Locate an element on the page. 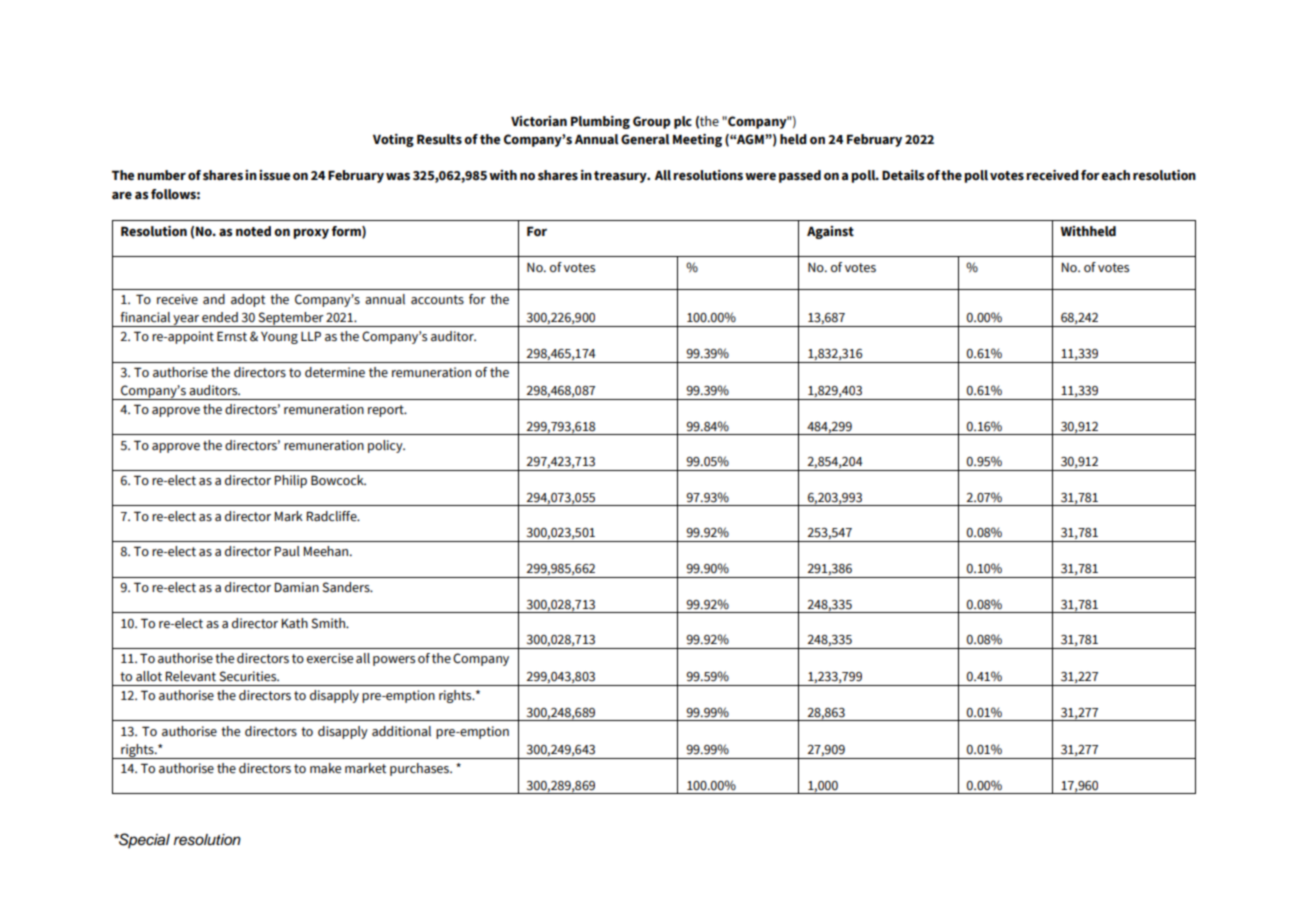  additional is located at coordinates (401, 731).
